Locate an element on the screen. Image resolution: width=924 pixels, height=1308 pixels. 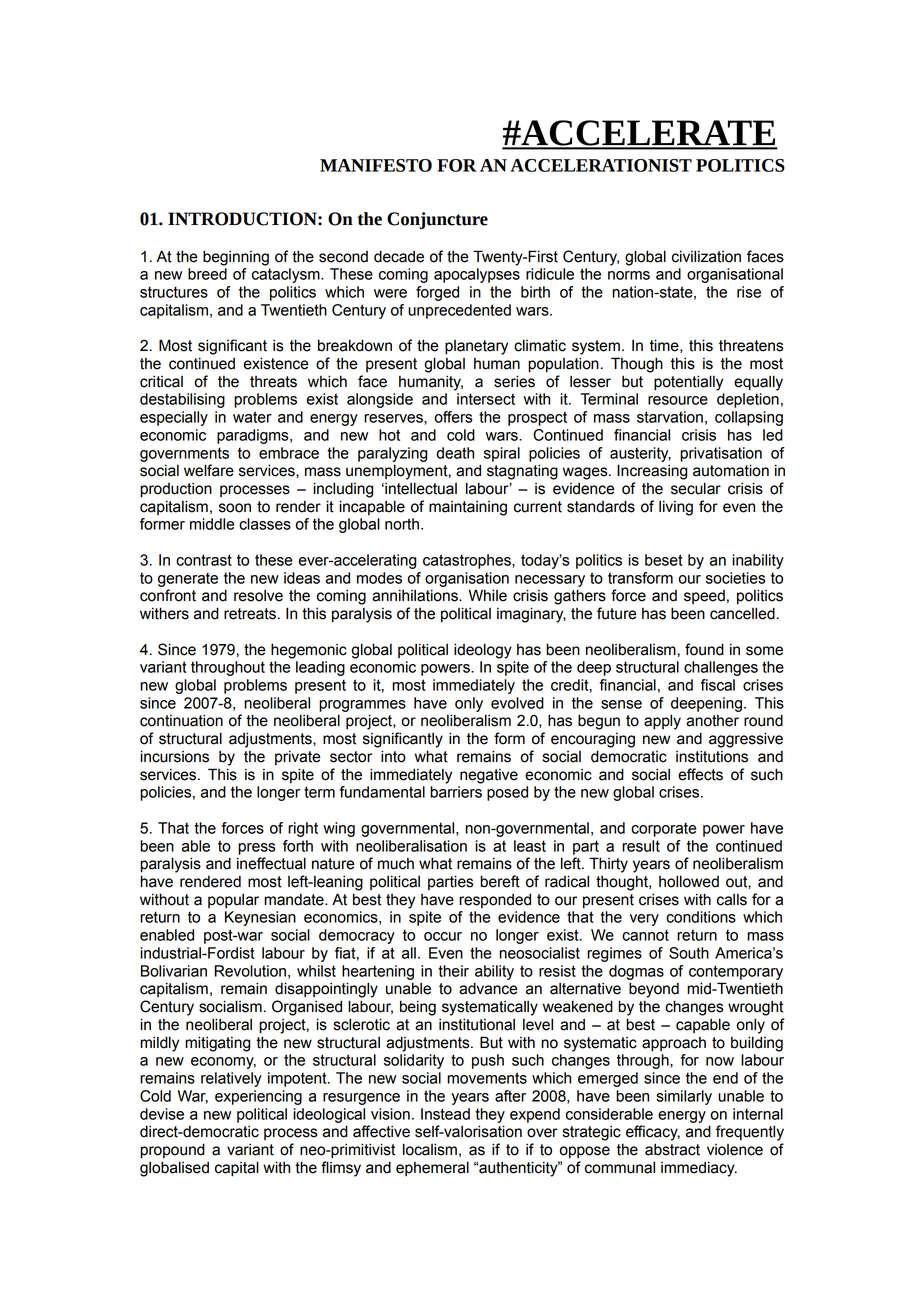
barriers is located at coordinates (456, 792).
